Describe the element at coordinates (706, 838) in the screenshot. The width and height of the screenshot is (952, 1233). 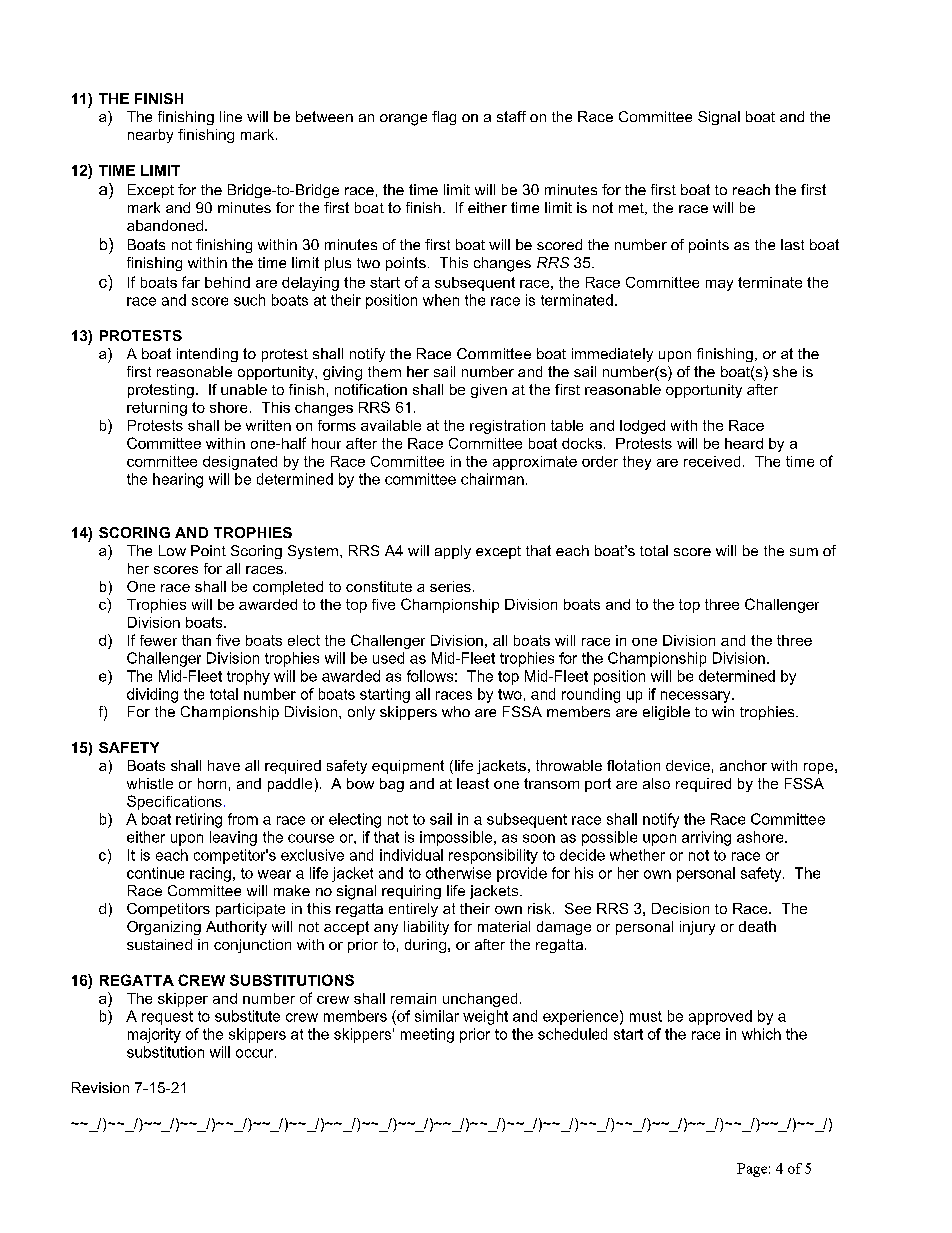
I see `arriving` at that location.
